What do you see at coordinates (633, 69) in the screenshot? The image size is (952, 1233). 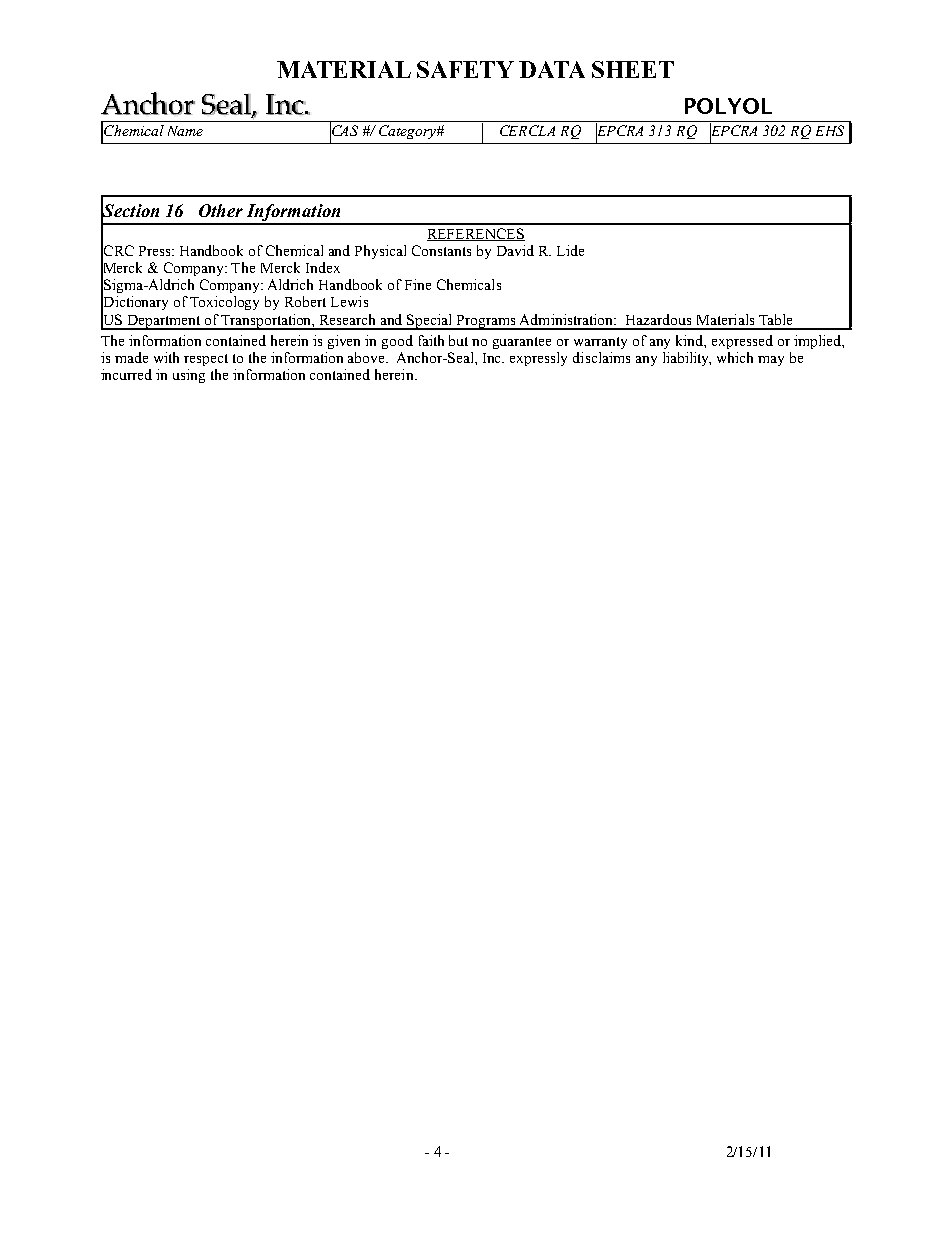 I see `SHEET` at bounding box center [633, 69].
